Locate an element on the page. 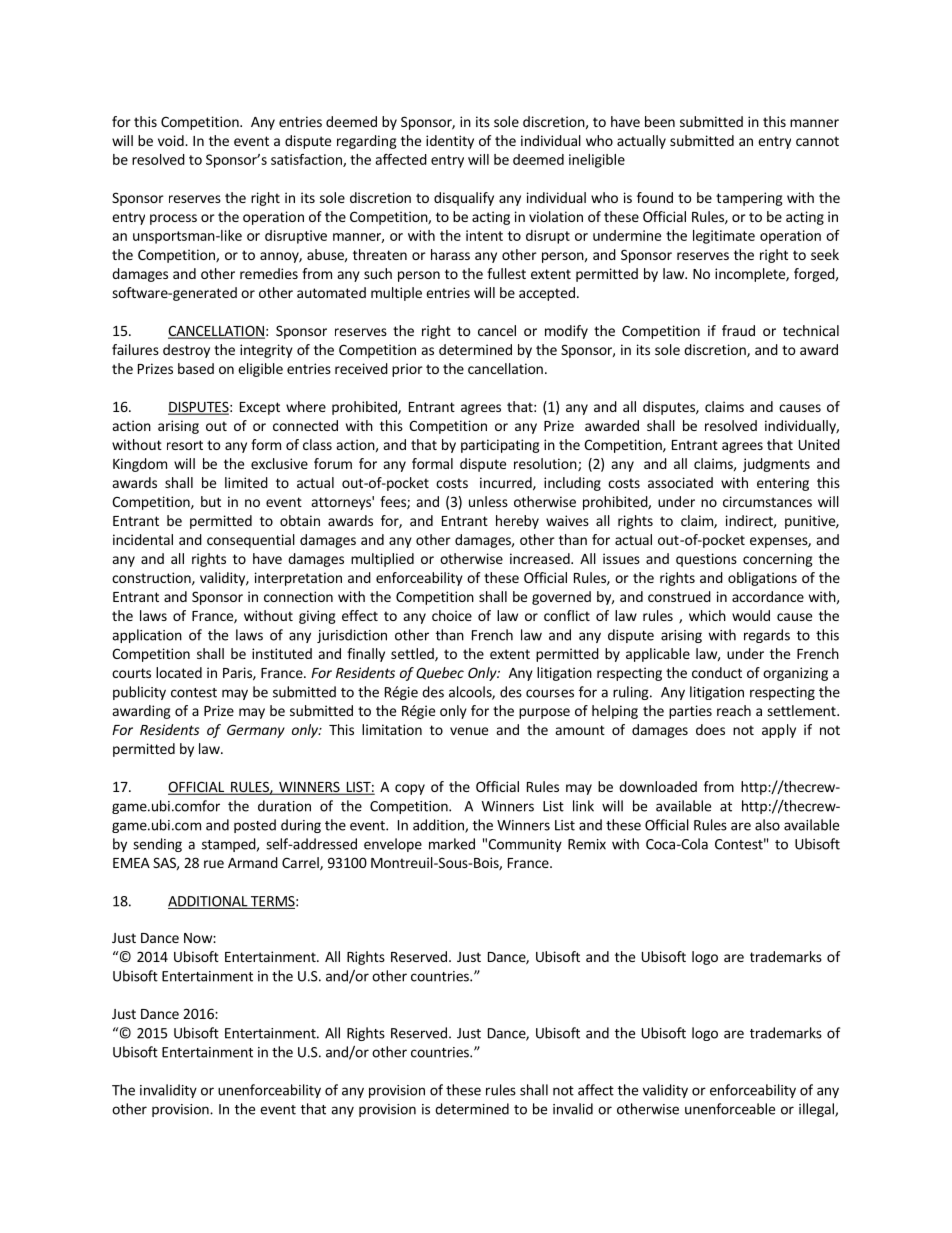 The width and height of the image is (952, 1233). tampering is located at coordinates (749, 199).
